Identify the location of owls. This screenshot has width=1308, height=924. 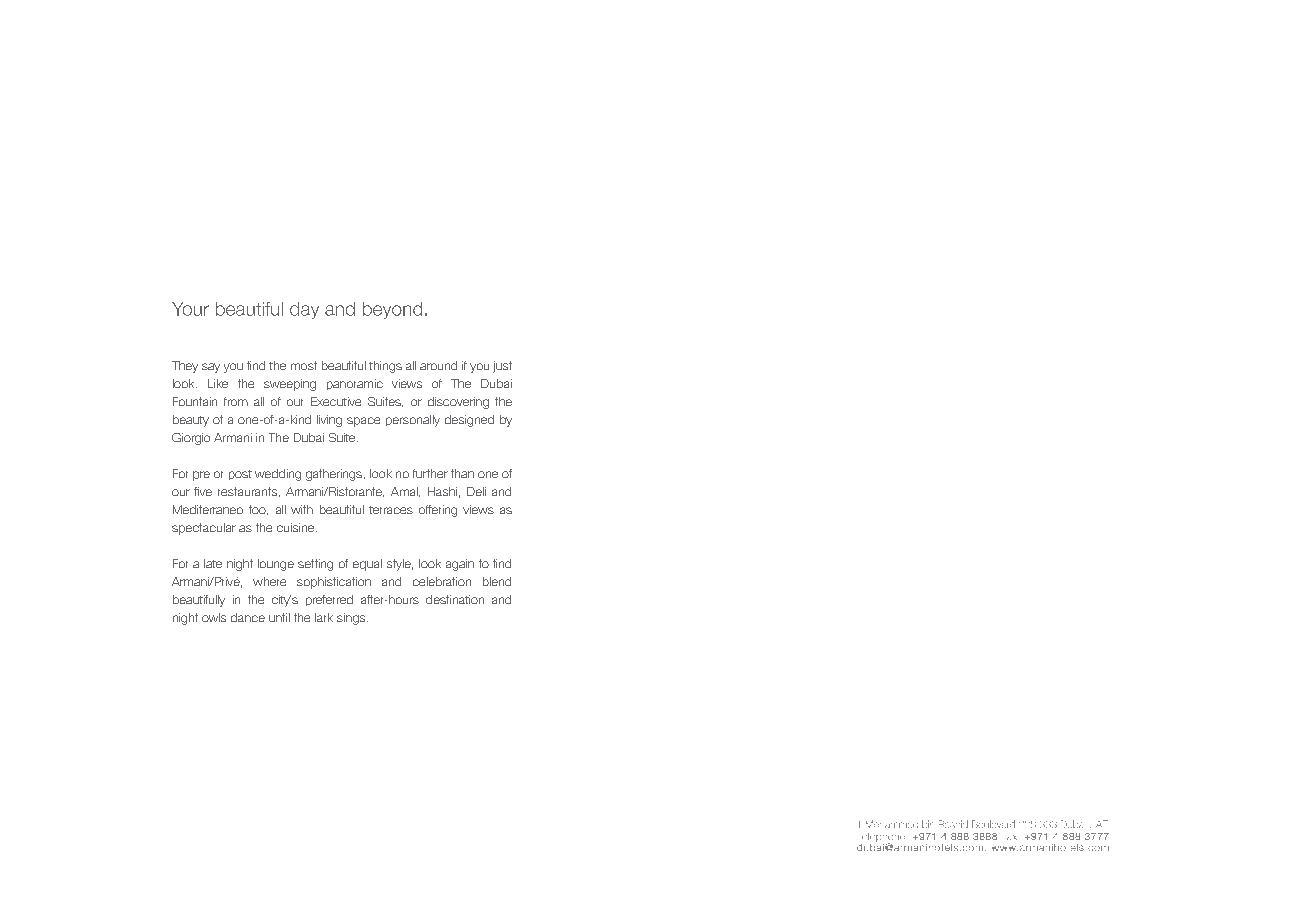
(214, 617).
